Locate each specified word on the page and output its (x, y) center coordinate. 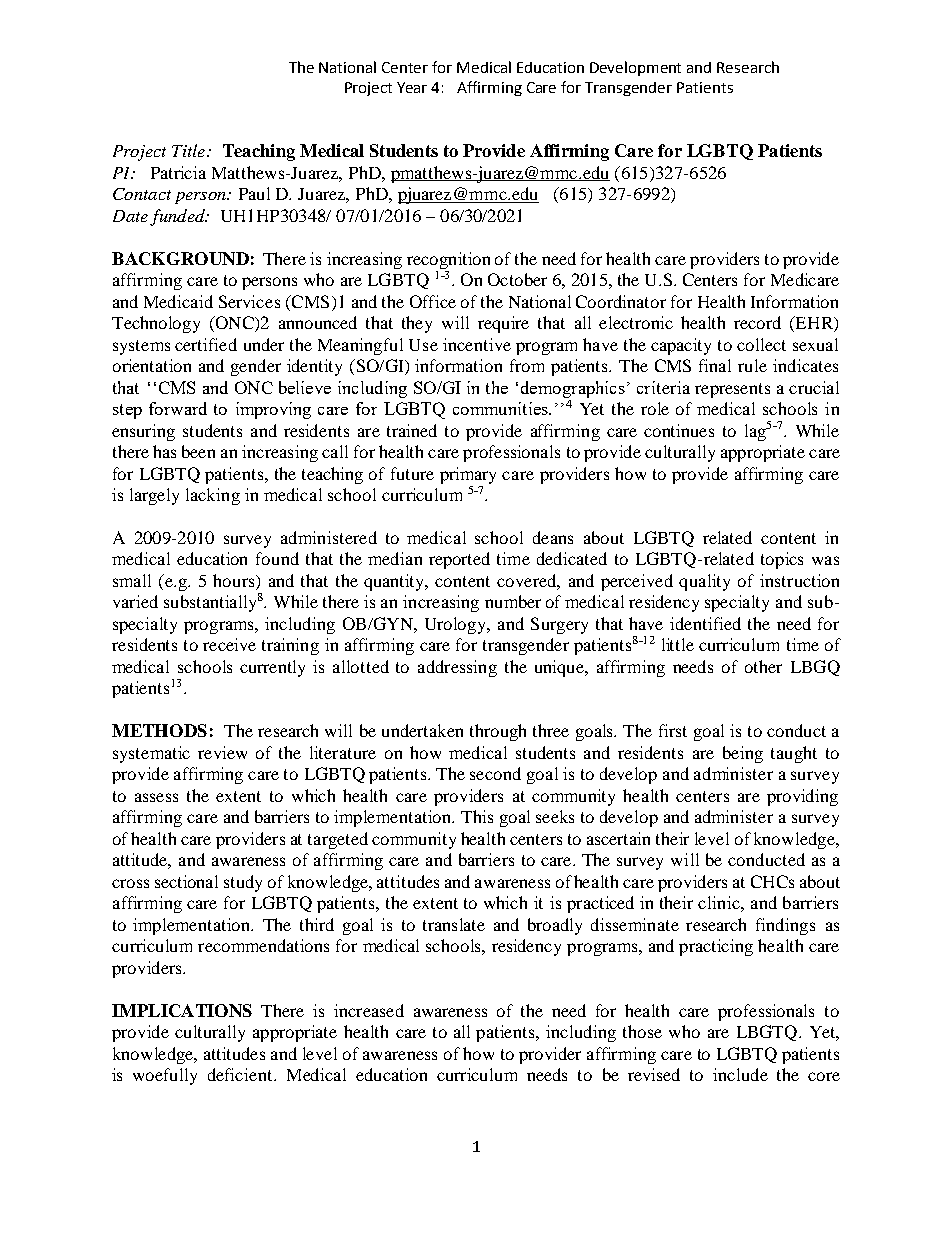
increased (369, 1010)
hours (235, 580)
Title (190, 150)
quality (704, 582)
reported (459, 560)
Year (412, 87)
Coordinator (621, 301)
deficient (241, 1074)
